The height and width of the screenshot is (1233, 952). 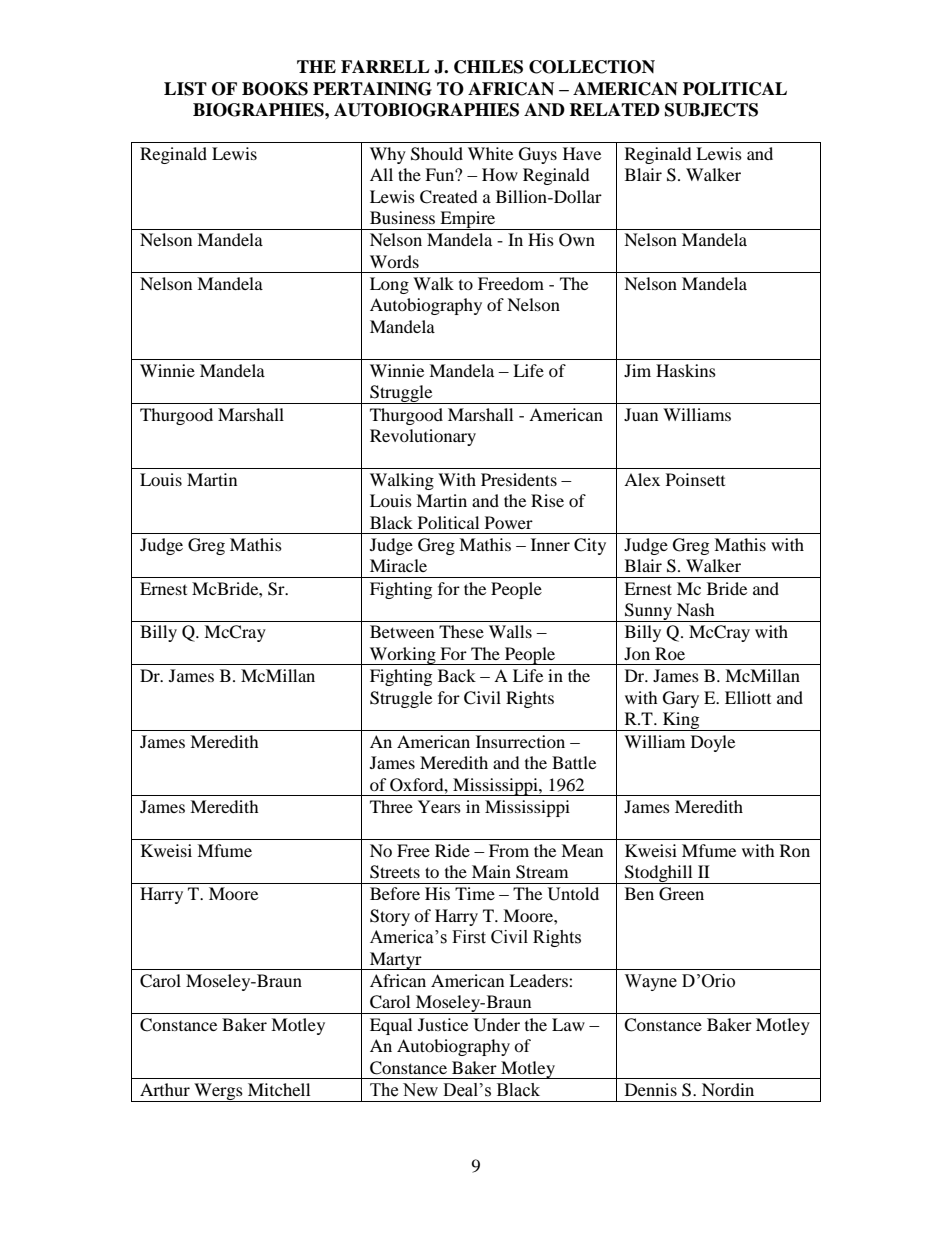 What do you see at coordinates (461, 631) in the screenshot?
I see `These` at bounding box center [461, 631].
